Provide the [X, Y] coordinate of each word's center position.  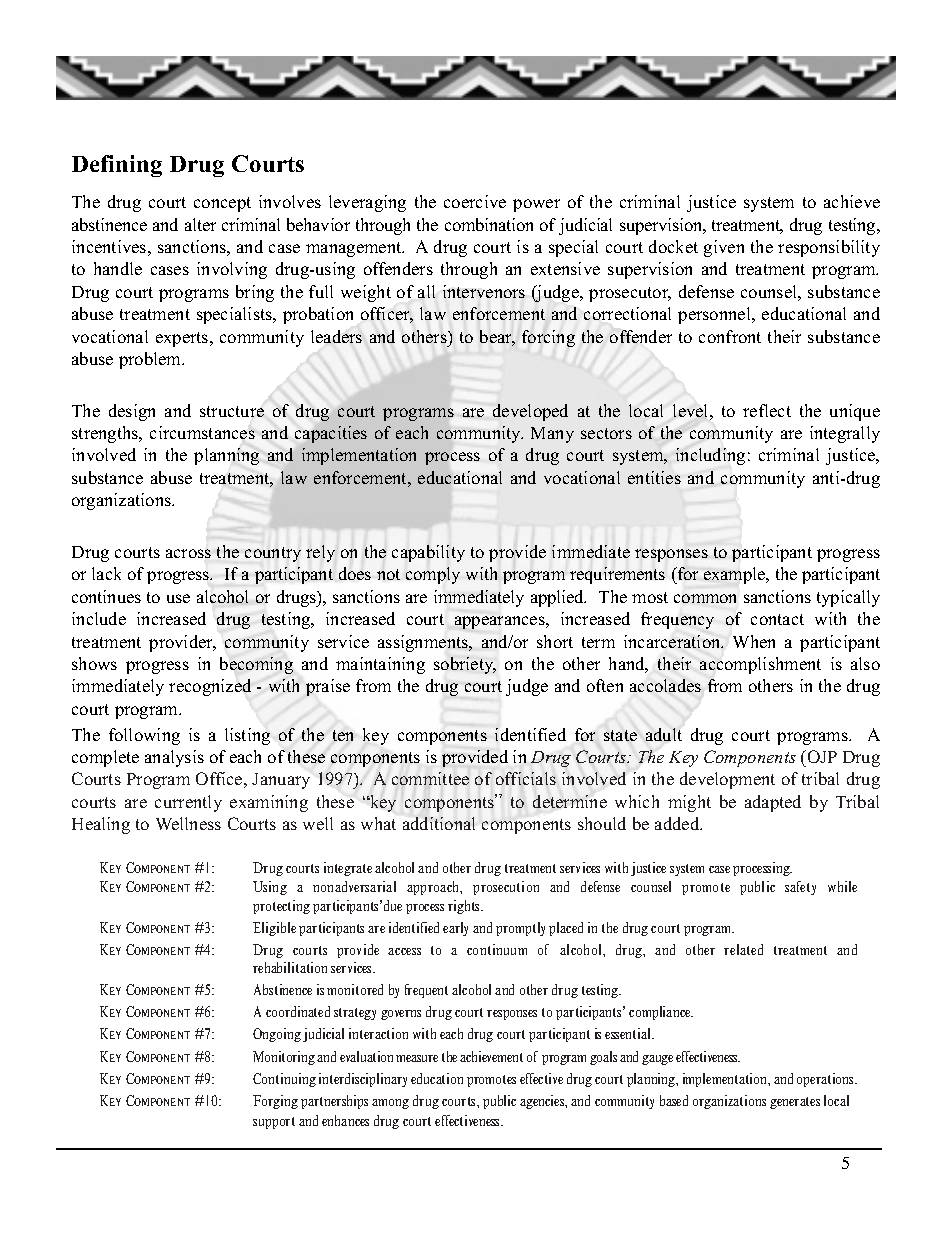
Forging [275, 1102]
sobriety [465, 665]
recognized [210, 687]
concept [222, 204]
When [754, 641]
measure [417, 1058]
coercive [475, 201]
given [724, 248]
